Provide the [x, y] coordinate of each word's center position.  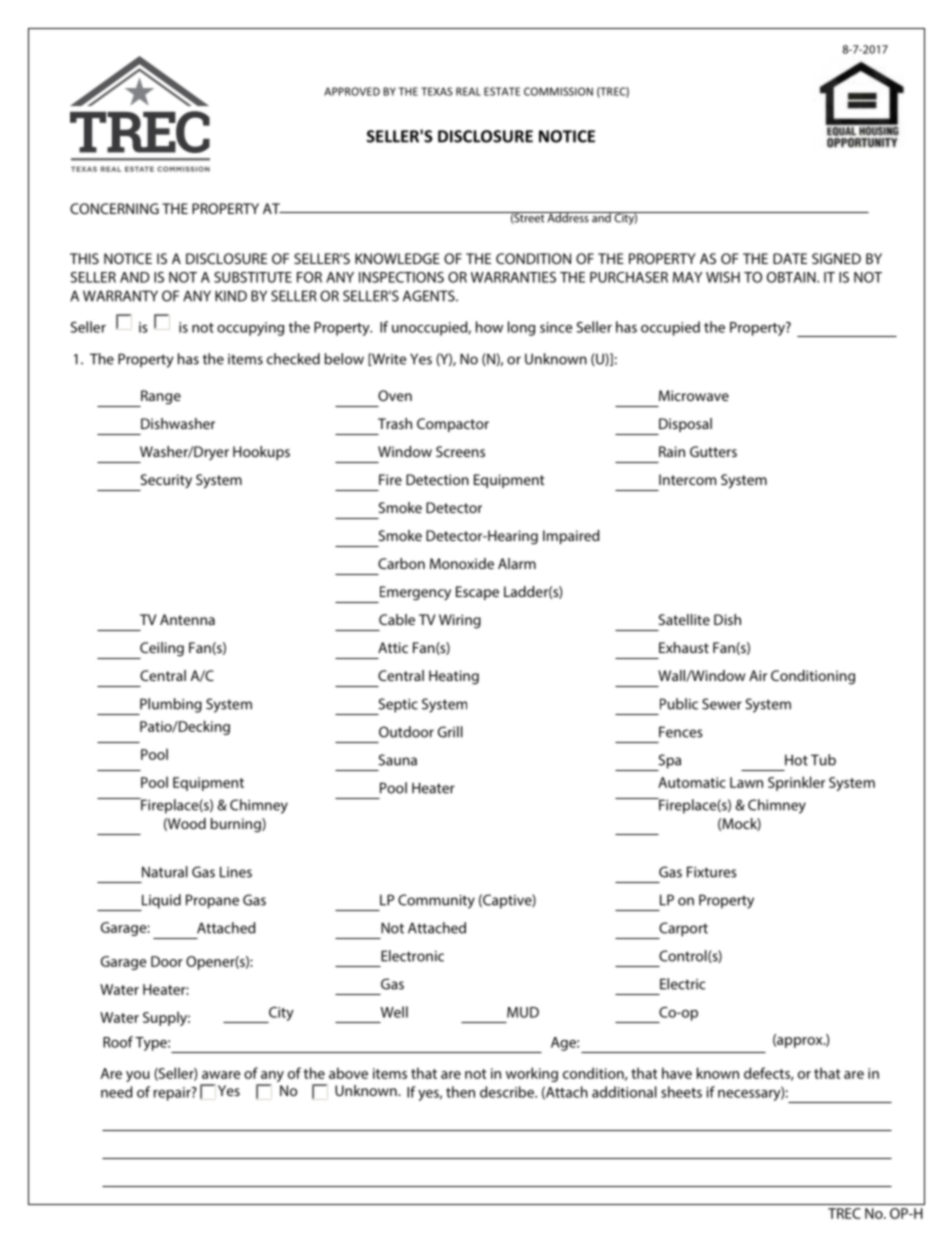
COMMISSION [558, 91]
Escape [477, 593]
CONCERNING [114, 208]
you [138, 1076]
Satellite [684, 619]
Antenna [187, 619]
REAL [468, 91]
